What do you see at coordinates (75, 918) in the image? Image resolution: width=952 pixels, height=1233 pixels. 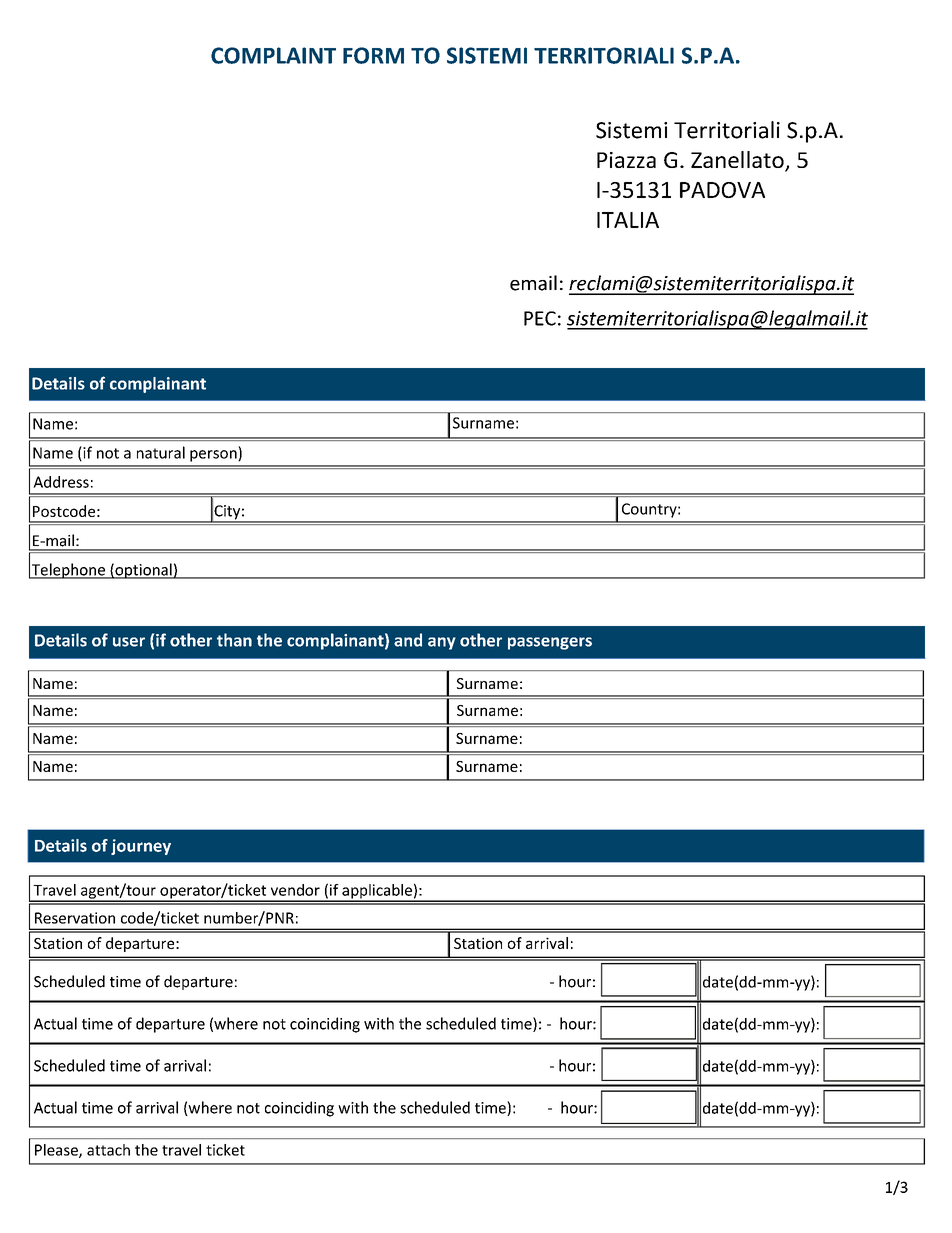 I see `Reservation` at bounding box center [75, 918].
